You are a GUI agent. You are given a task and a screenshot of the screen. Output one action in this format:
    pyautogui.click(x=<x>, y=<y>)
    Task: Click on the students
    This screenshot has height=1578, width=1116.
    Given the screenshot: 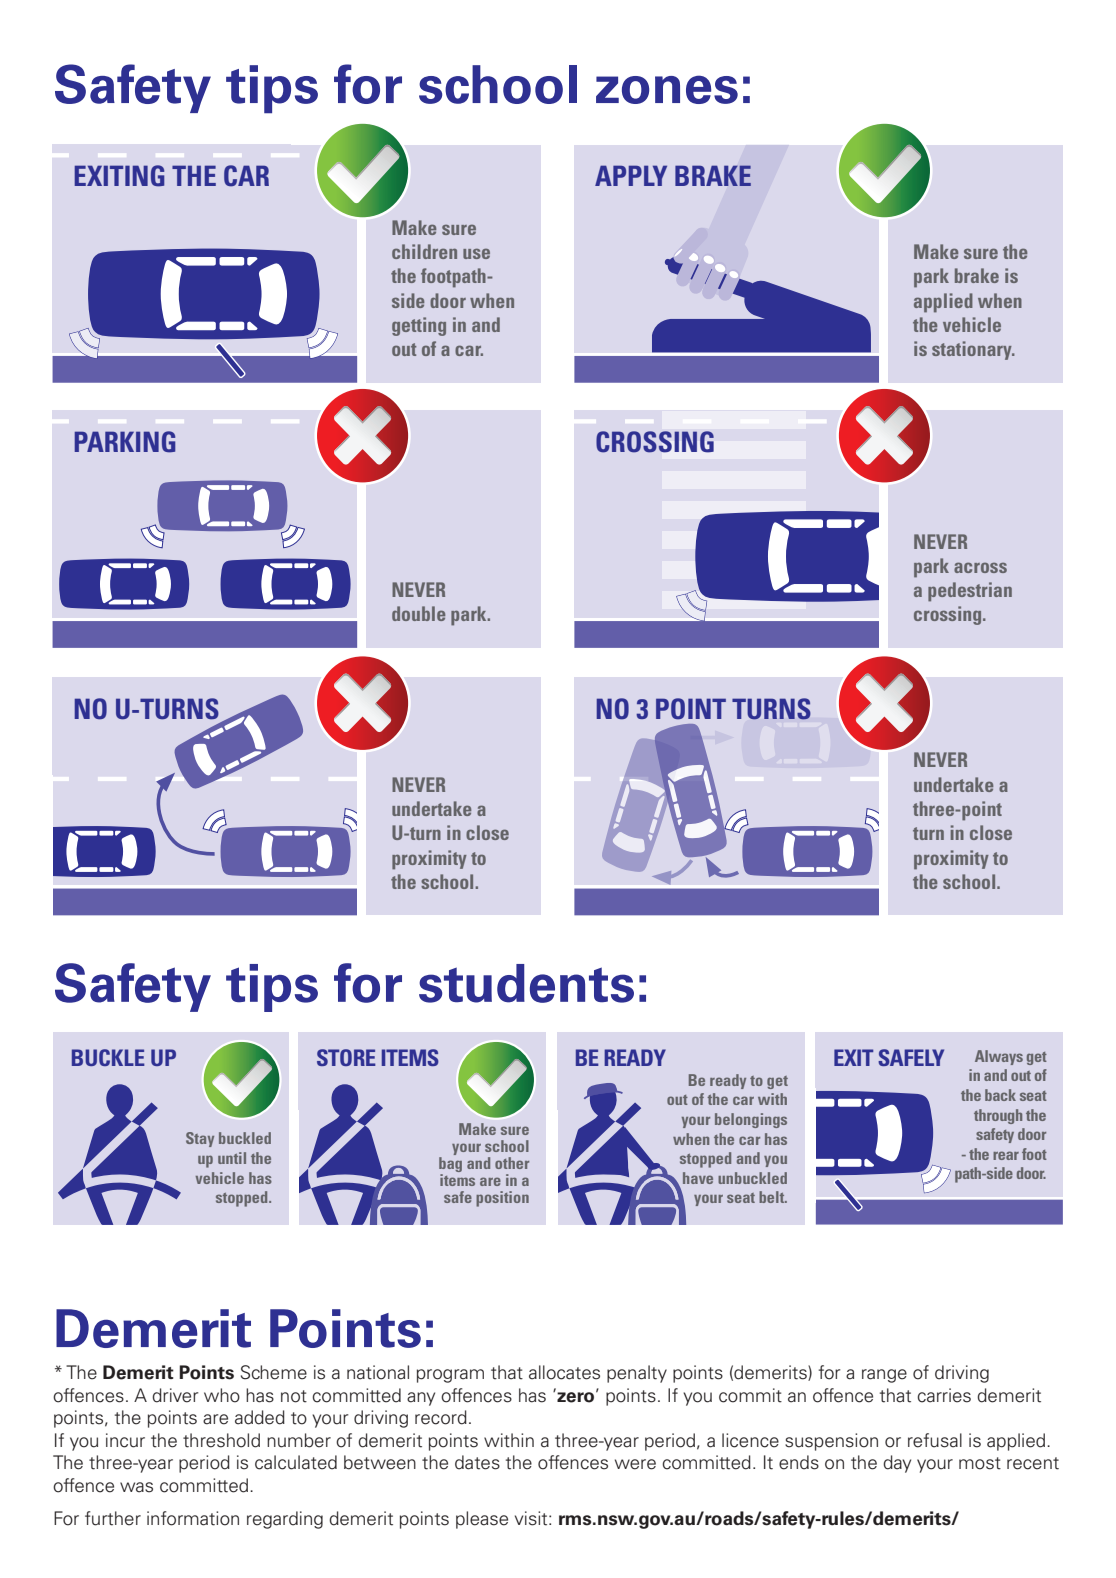 What is the action you would take?
    pyautogui.click(x=526, y=983)
